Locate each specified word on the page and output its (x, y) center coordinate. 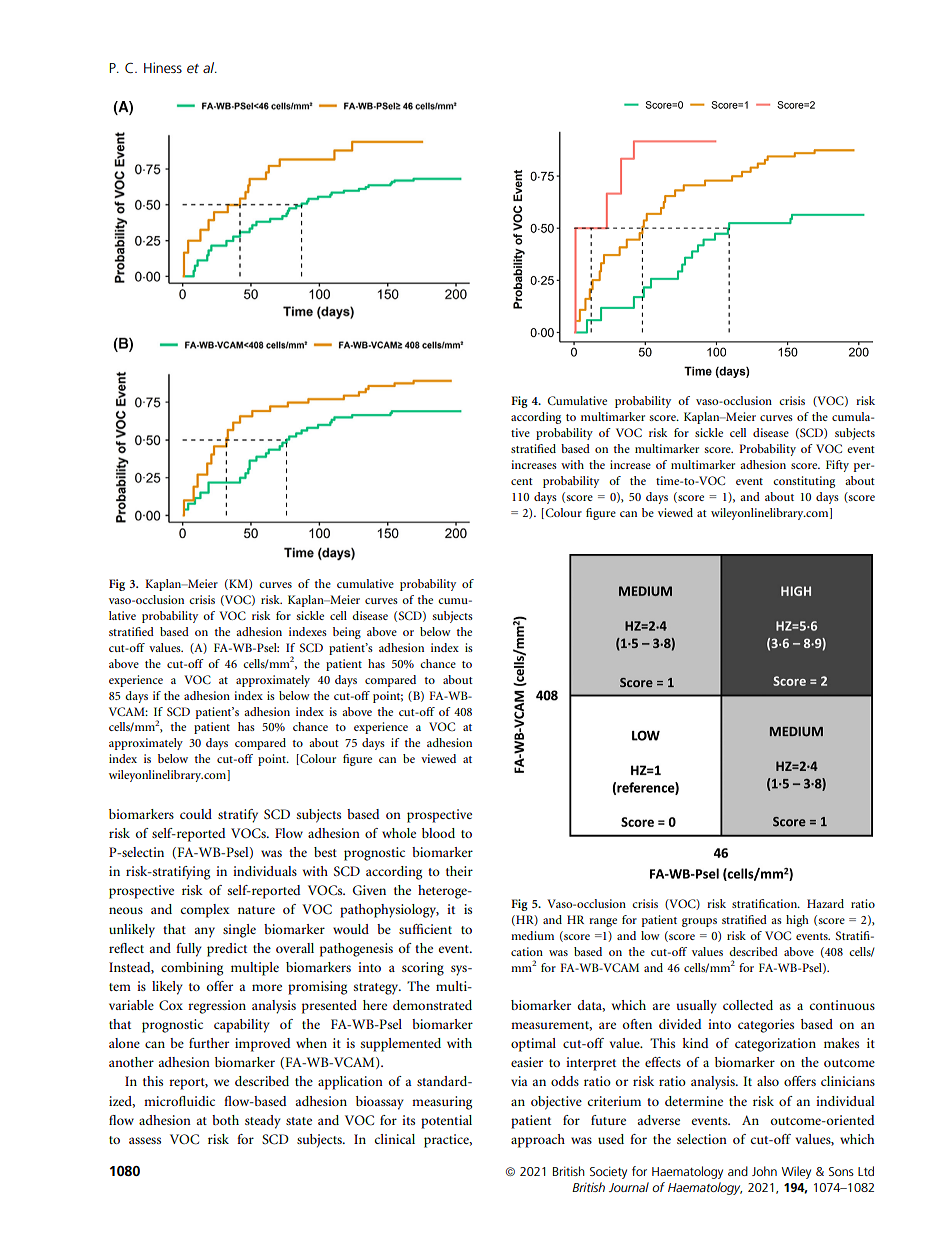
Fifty (837, 466)
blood (438, 833)
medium (532, 935)
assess (145, 1140)
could (196, 814)
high (797, 921)
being (347, 633)
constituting (804, 482)
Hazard (825, 903)
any (204, 932)
